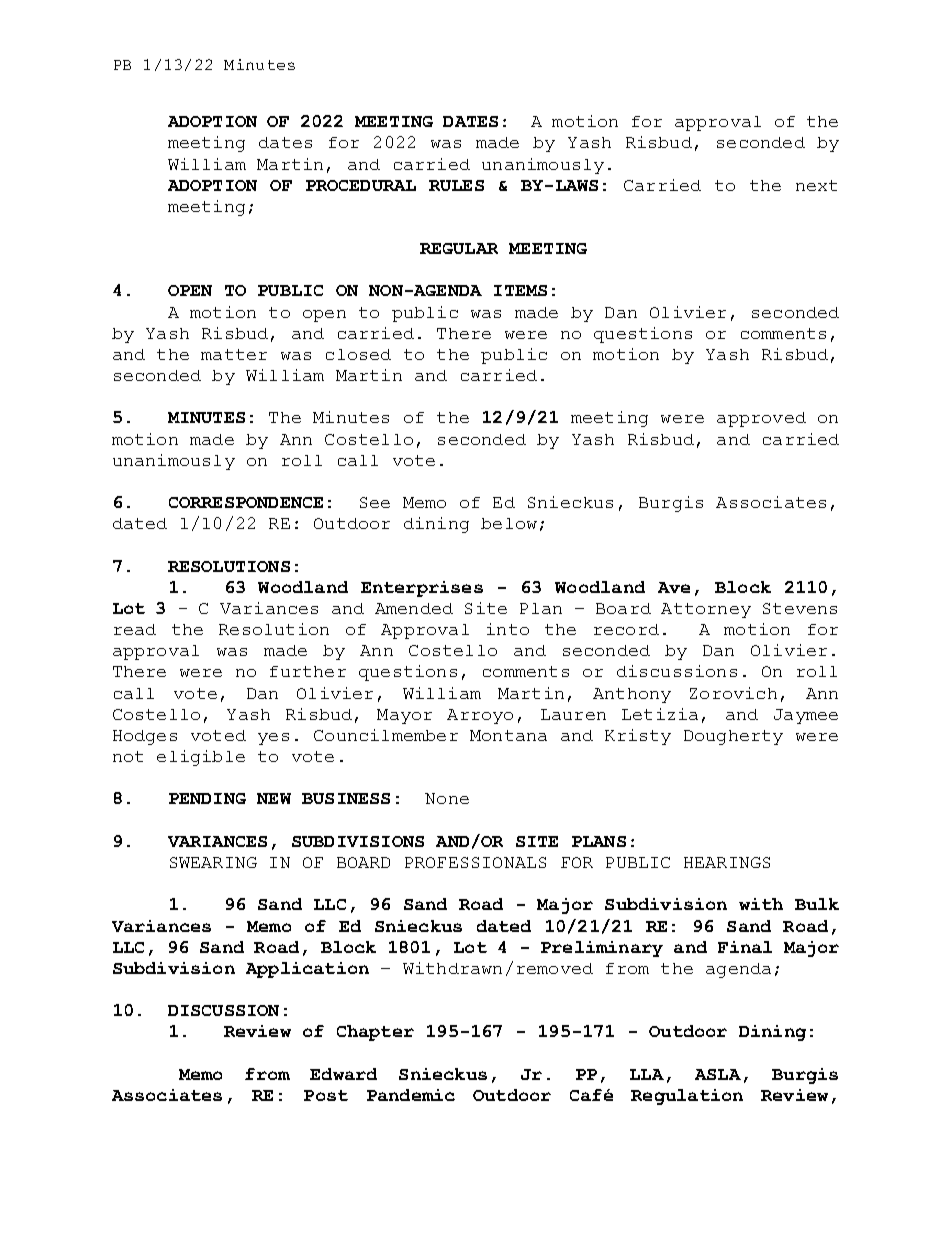  Describe the element at coordinates (361, 185) in the screenshot. I see `PROCEDURAL` at that location.
